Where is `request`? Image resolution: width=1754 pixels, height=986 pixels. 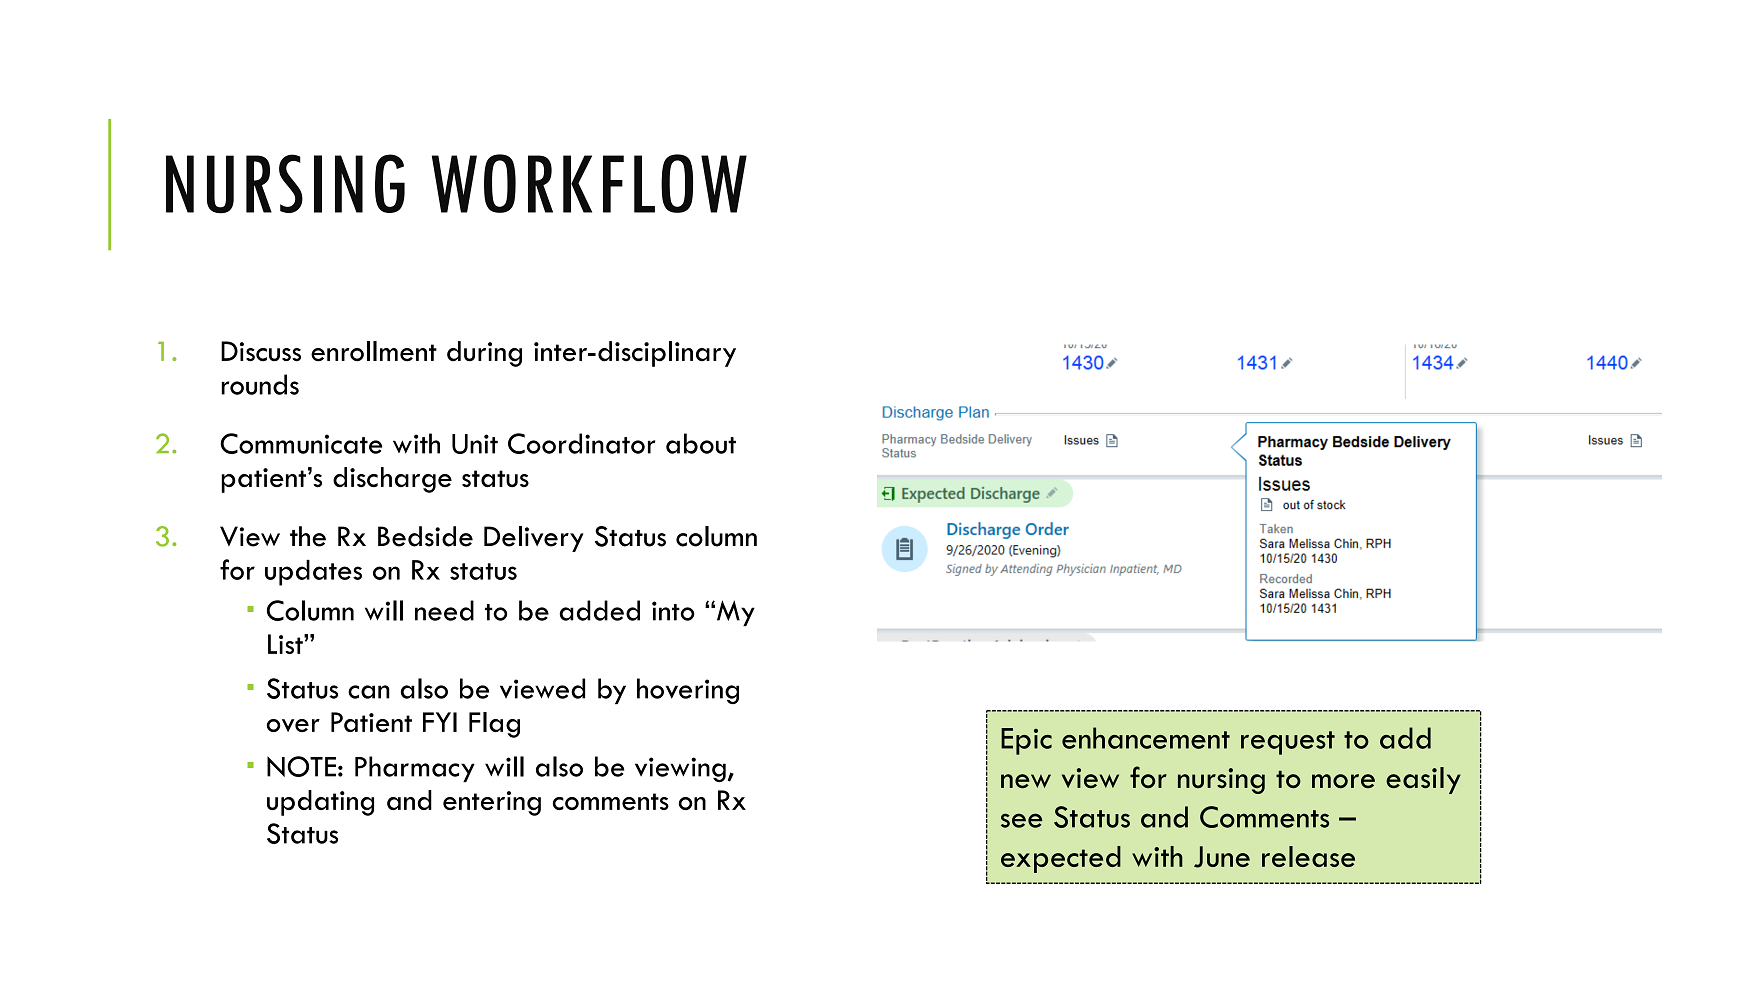 request is located at coordinates (1288, 743).
